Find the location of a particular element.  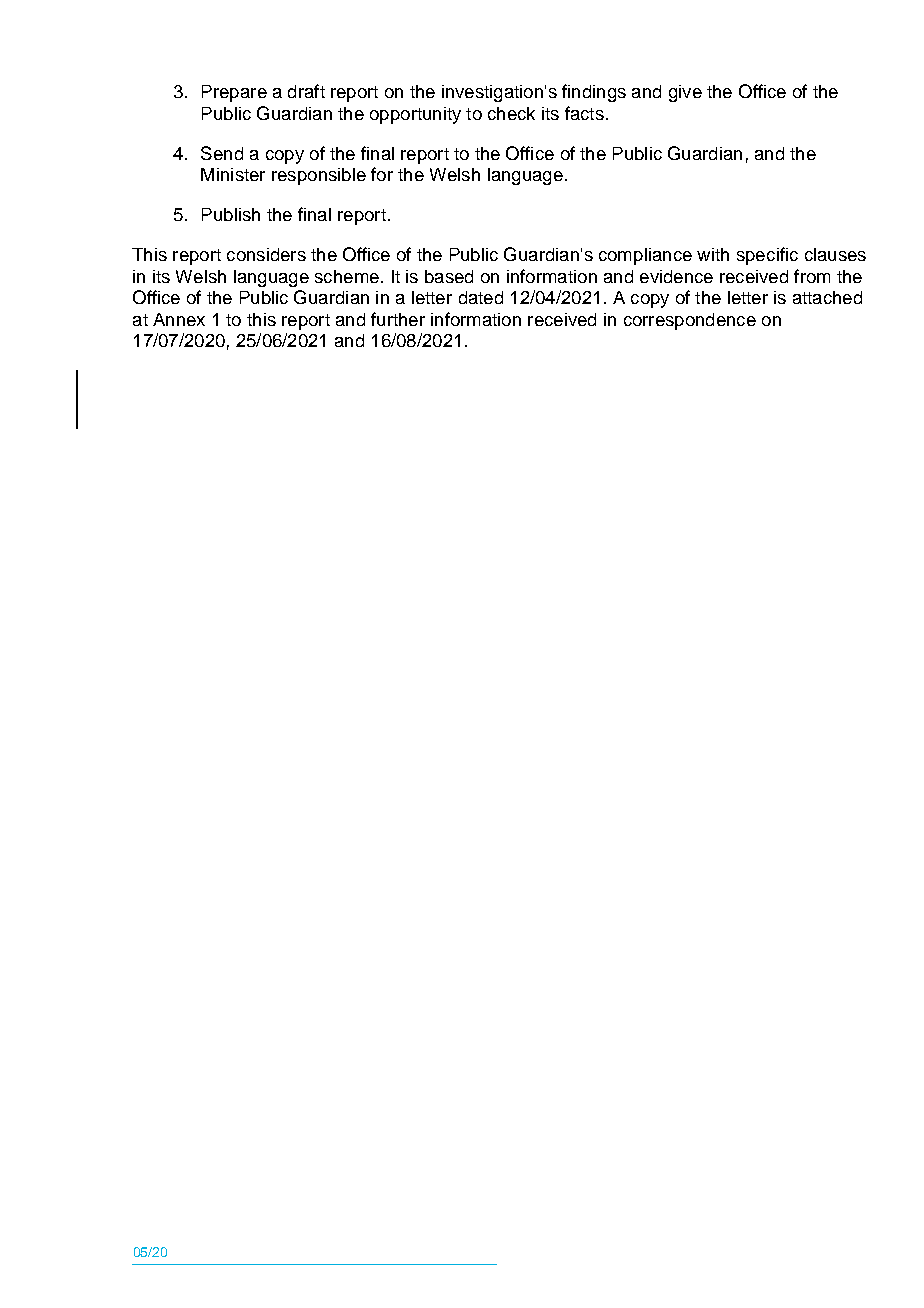

Send is located at coordinates (222, 153).
